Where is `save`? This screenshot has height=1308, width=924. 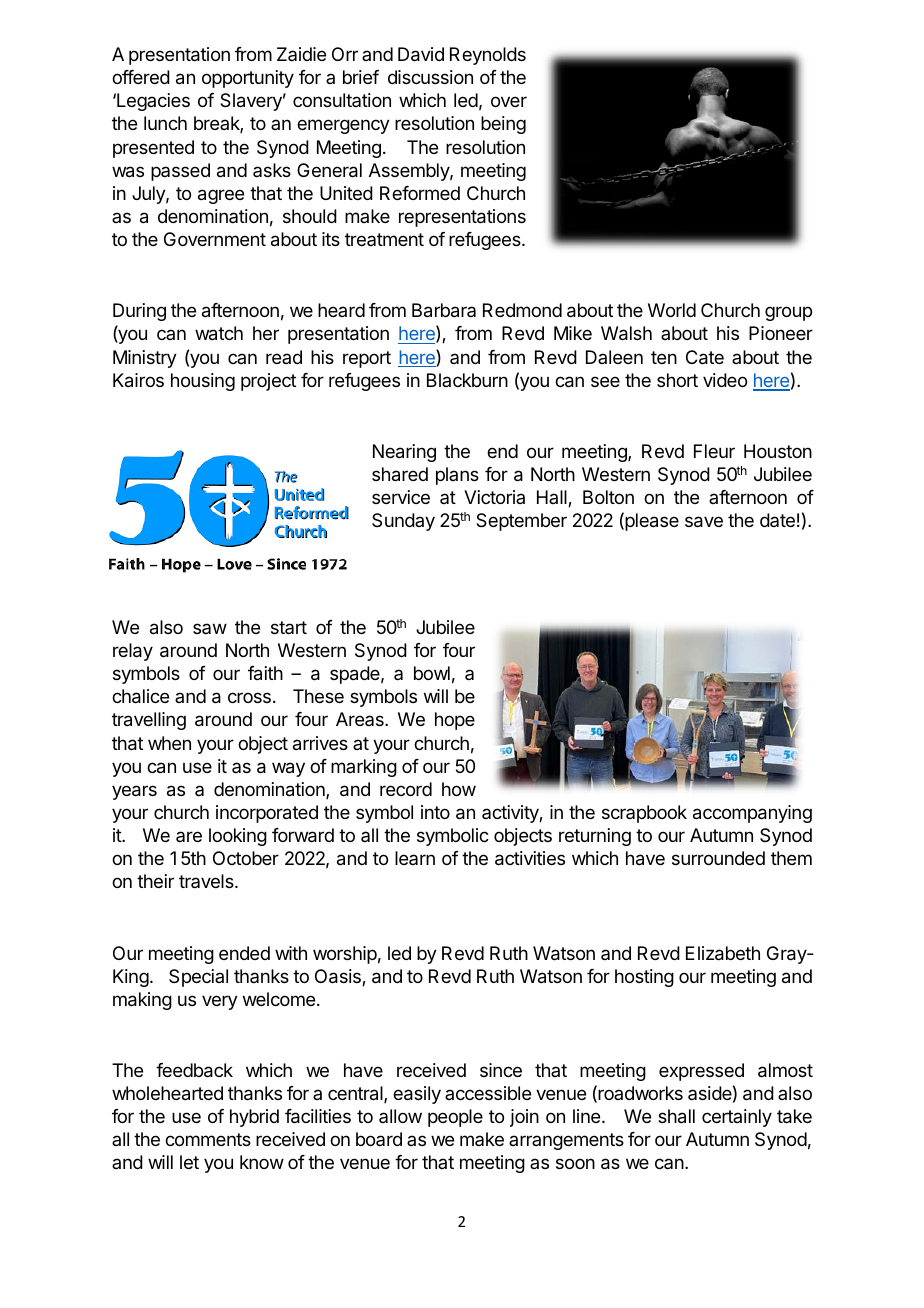
save is located at coordinates (704, 522).
